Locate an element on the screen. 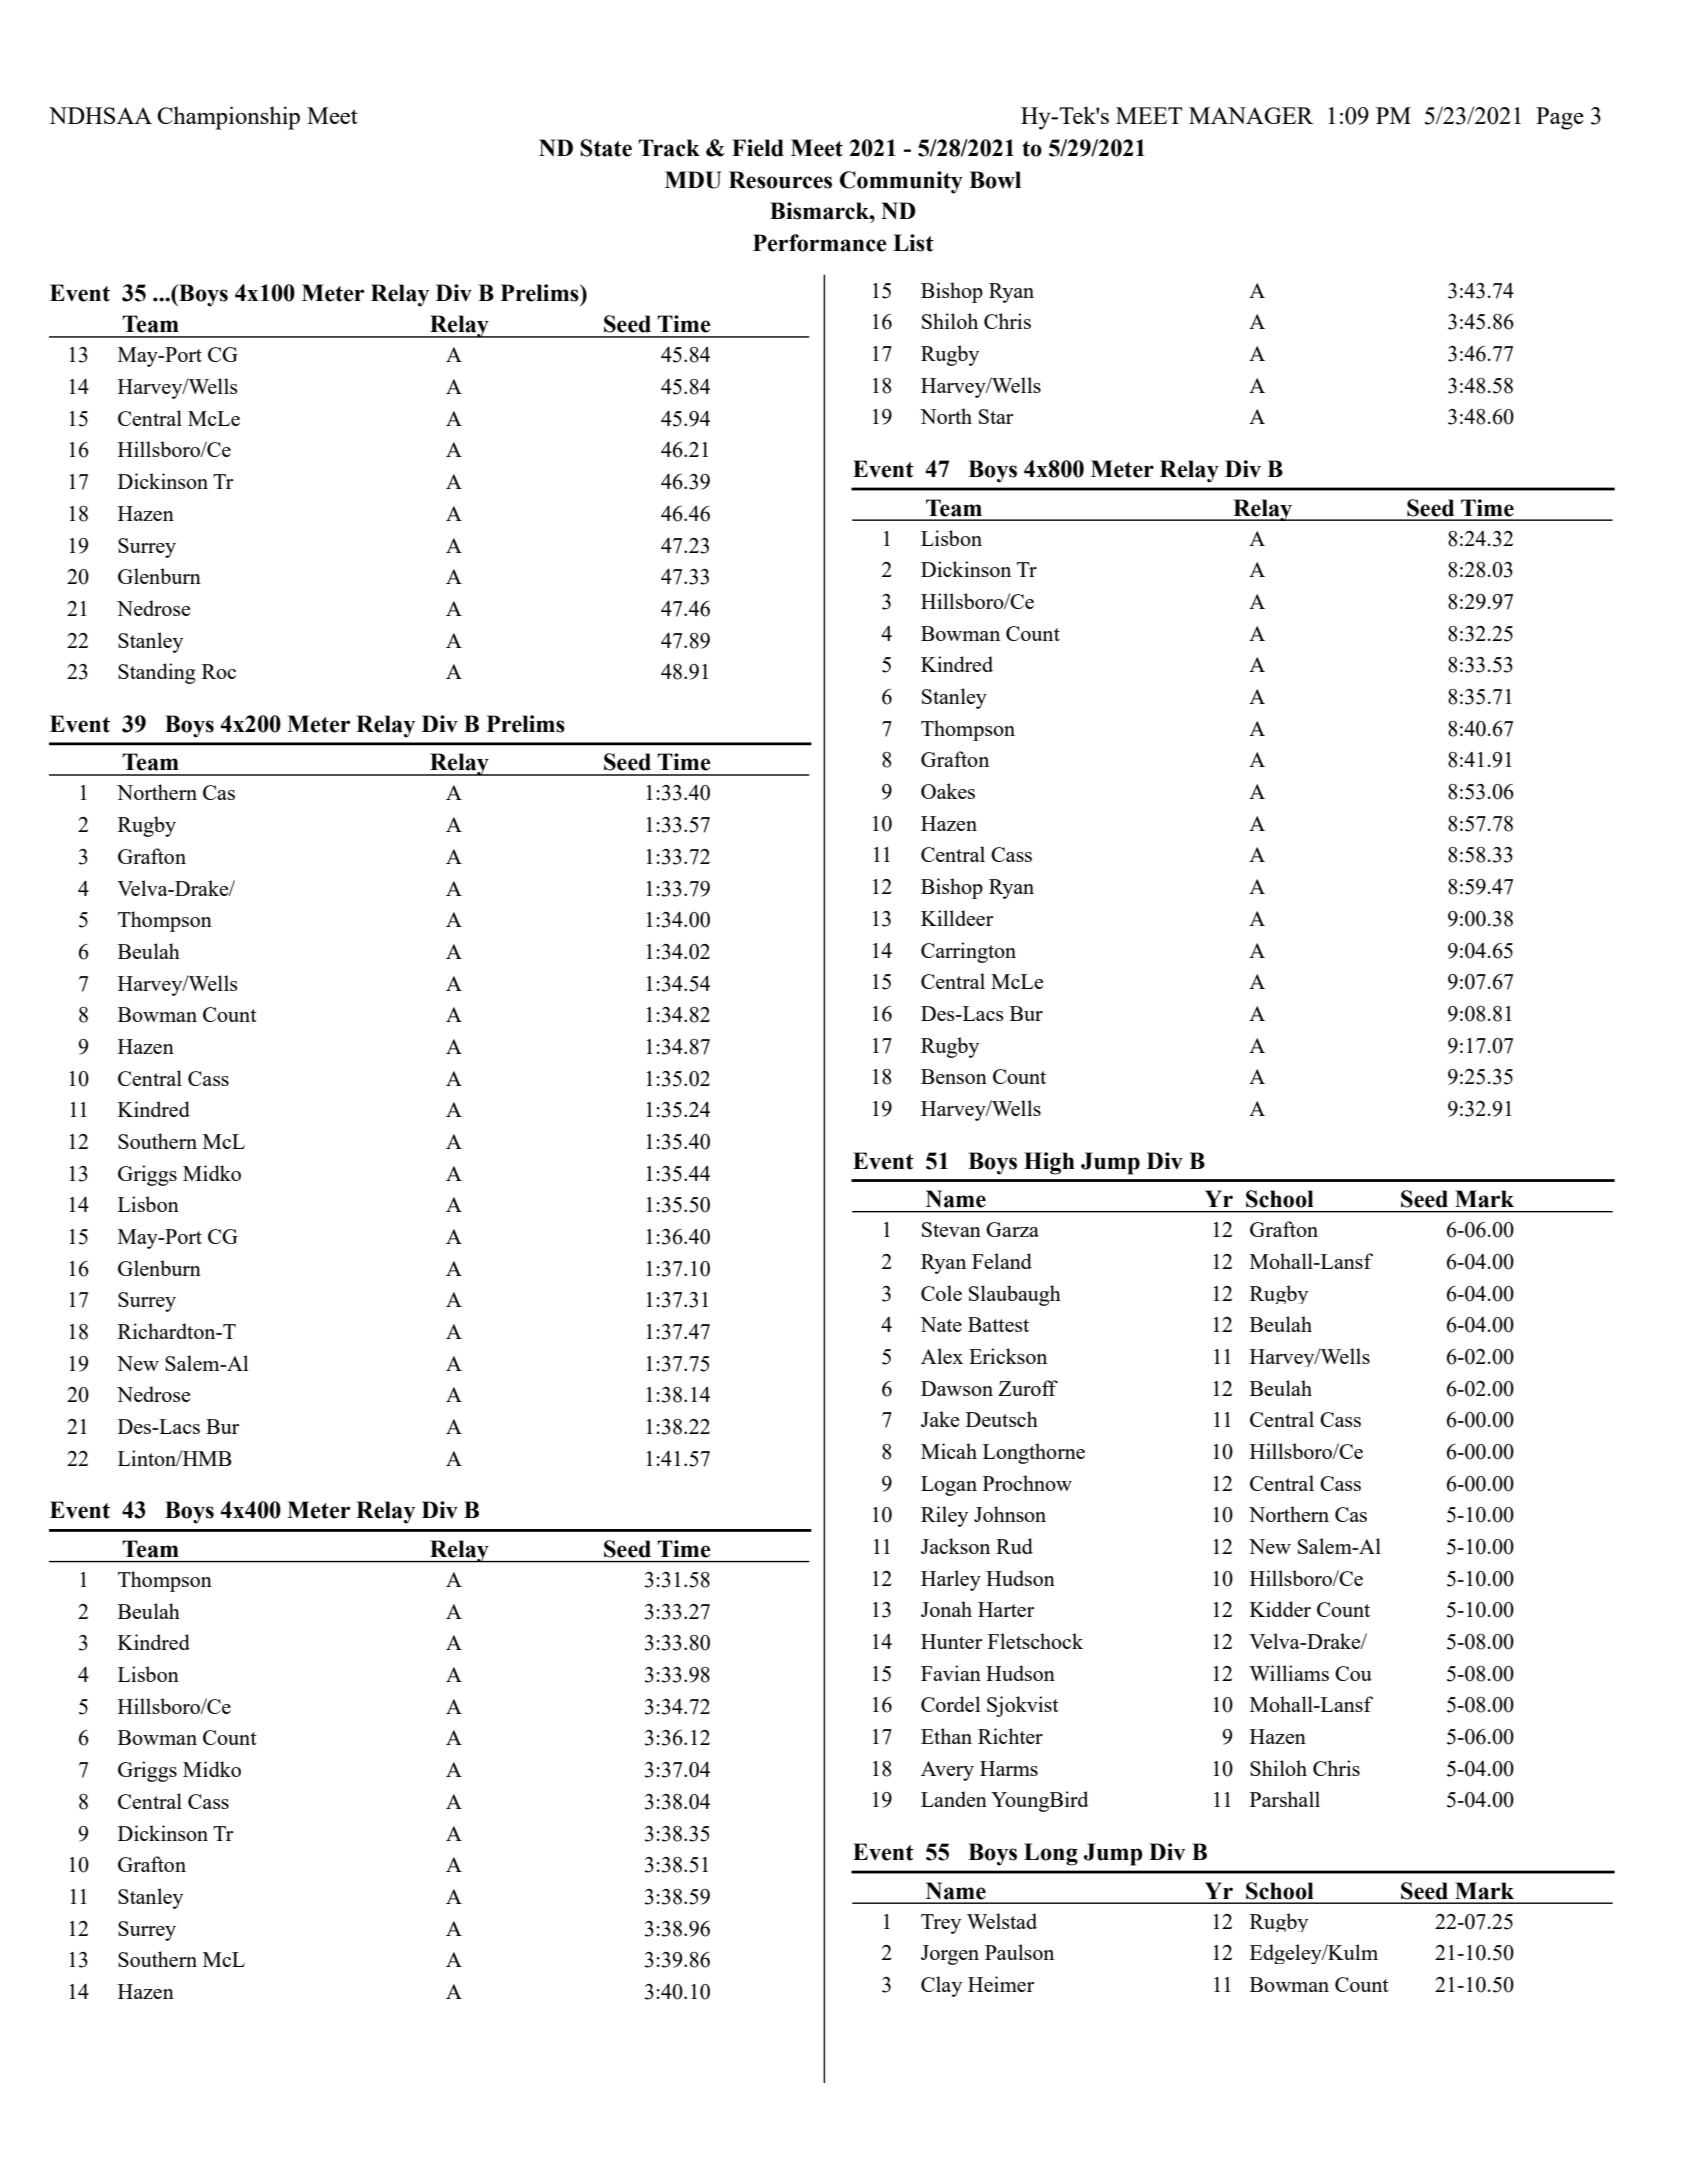 This screenshot has height=2182, width=1686. Kidder is located at coordinates (1280, 1609).
